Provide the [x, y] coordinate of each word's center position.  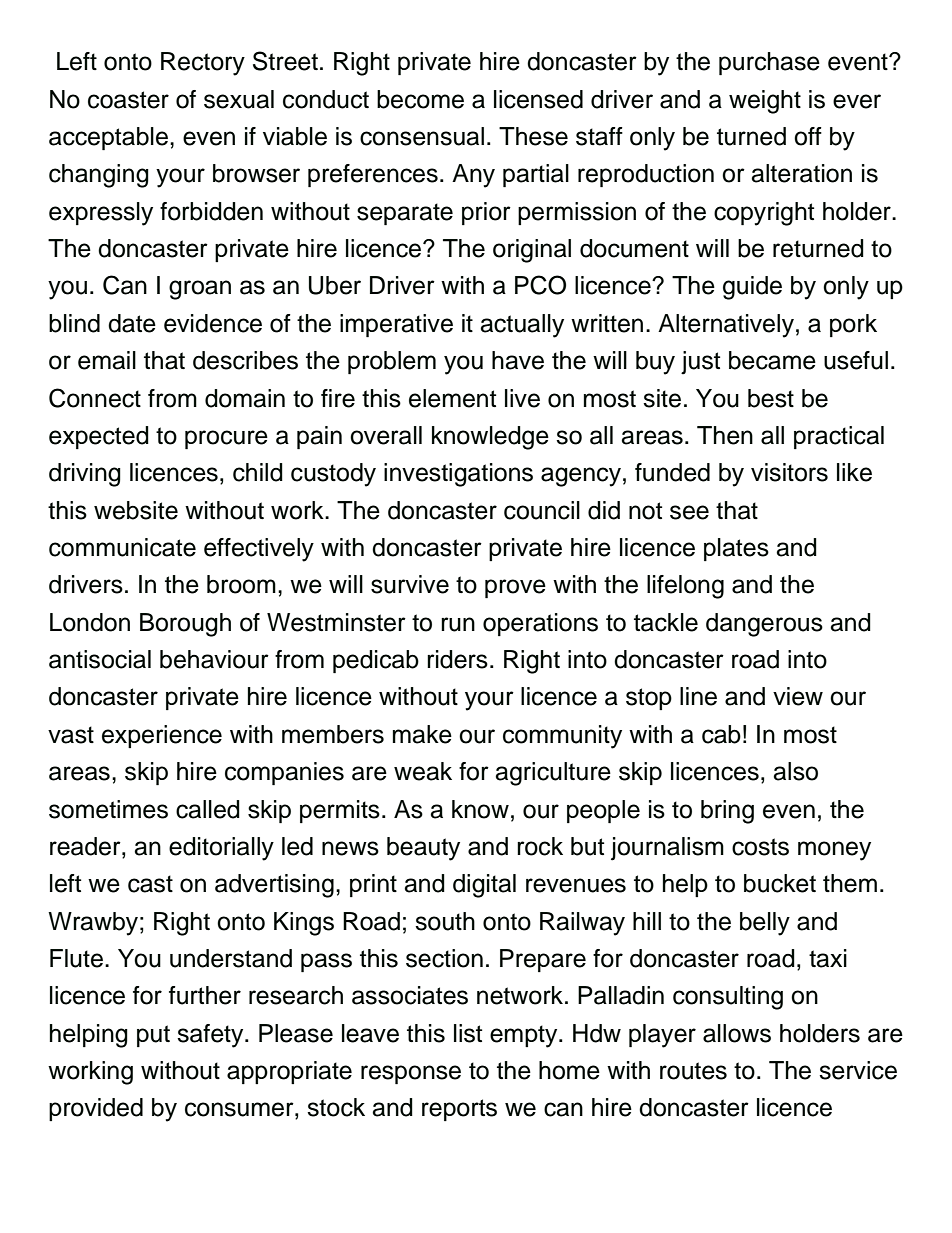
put [153, 1036]
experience [162, 736]
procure [226, 439]
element [452, 398]
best [771, 398]
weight [765, 102]
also [795, 771]
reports [459, 1110]
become [420, 99]
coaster [128, 100]
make [422, 734]
